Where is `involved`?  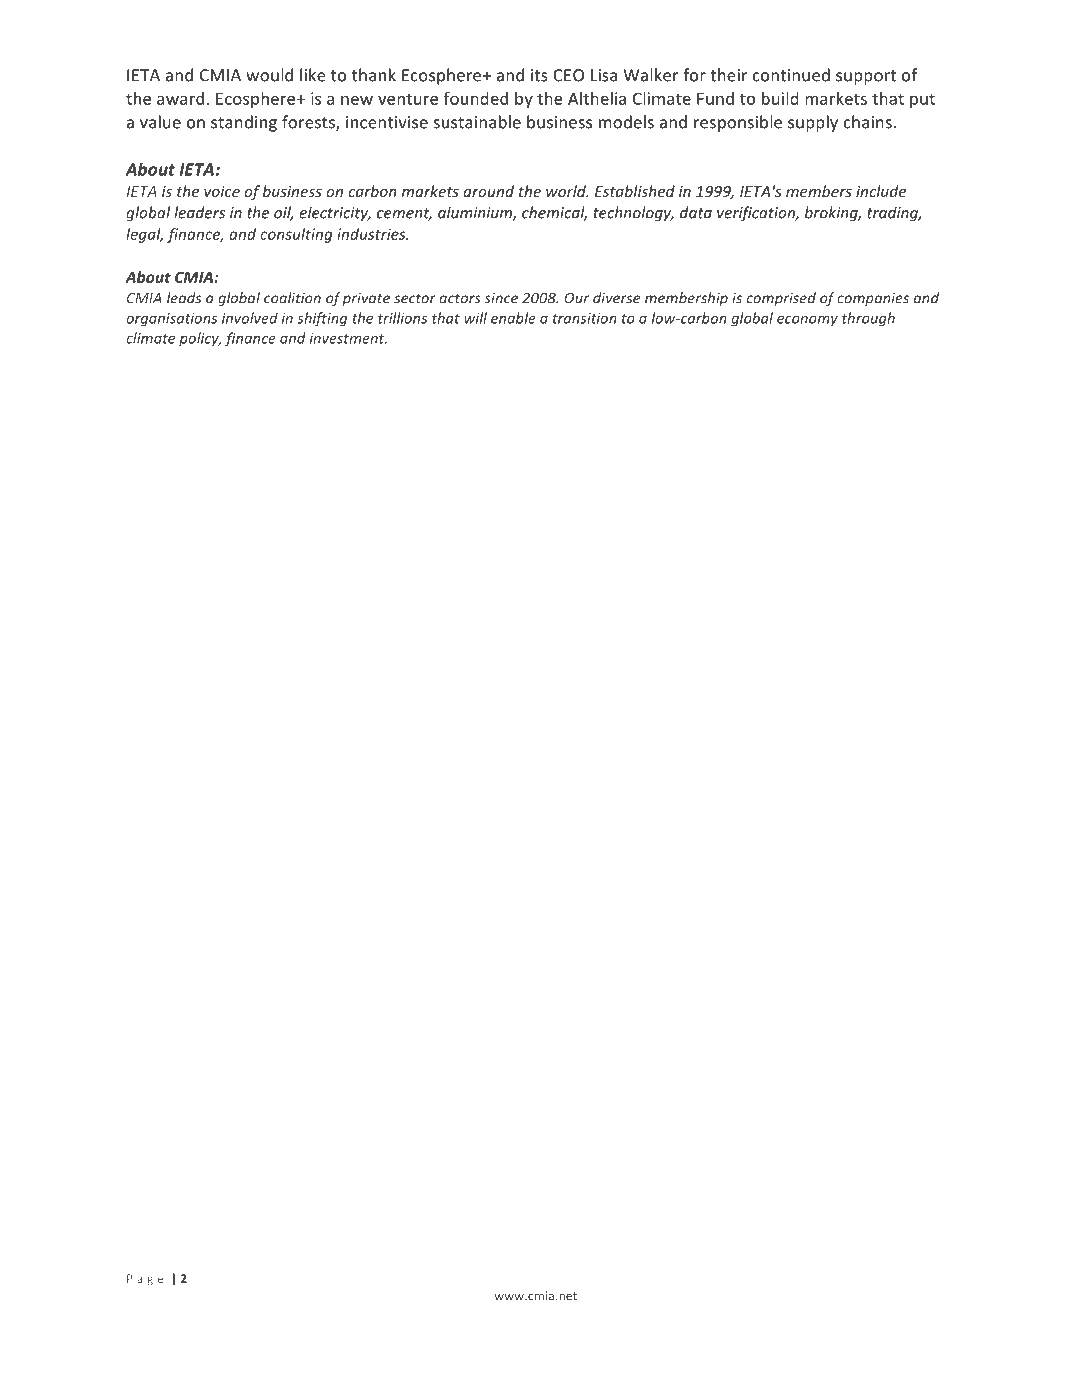 involved is located at coordinates (250, 318).
